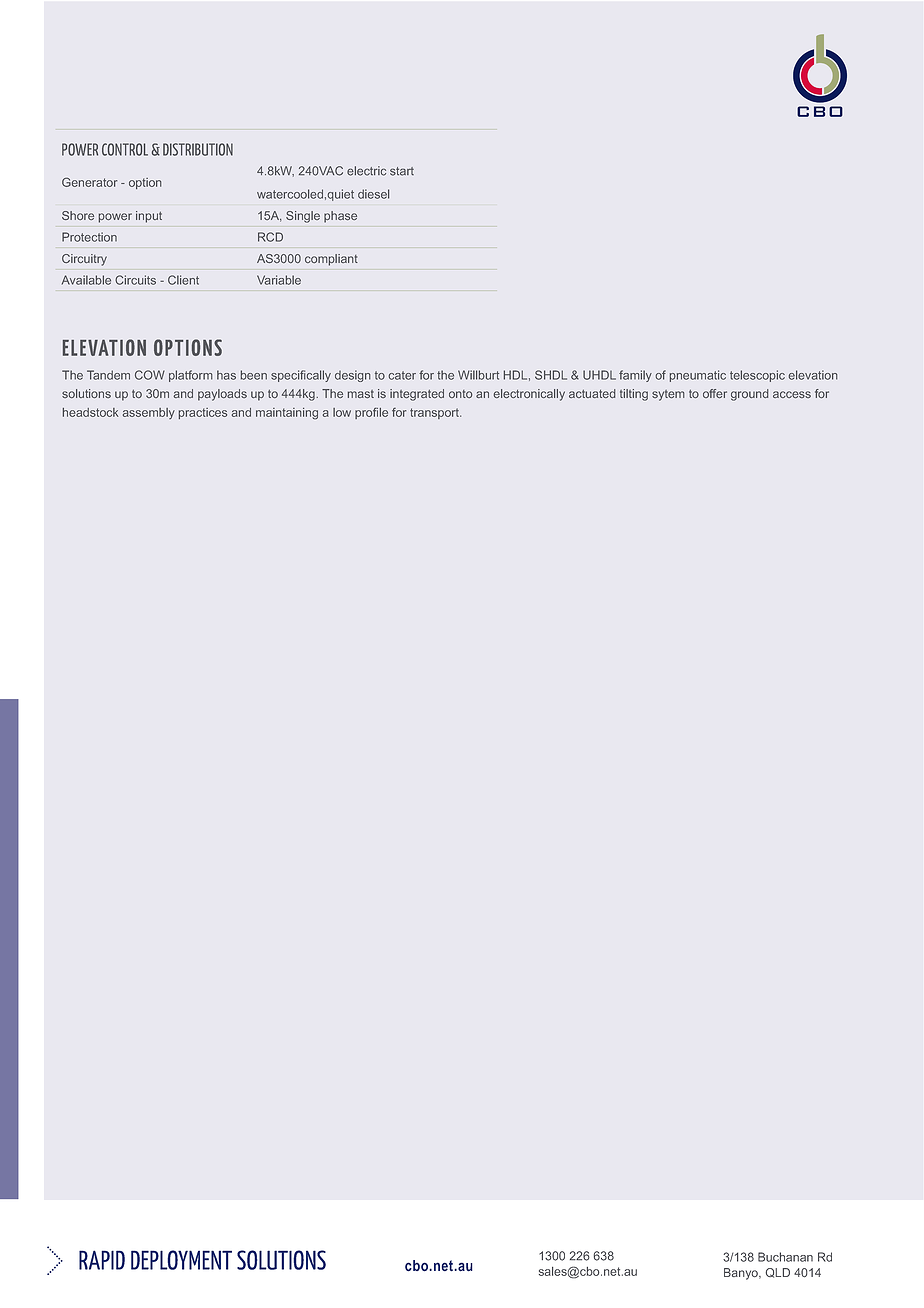 This screenshot has width=924, height=1308. Describe the element at coordinates (402, 171) in the screenshot. I see `start` at that location.
